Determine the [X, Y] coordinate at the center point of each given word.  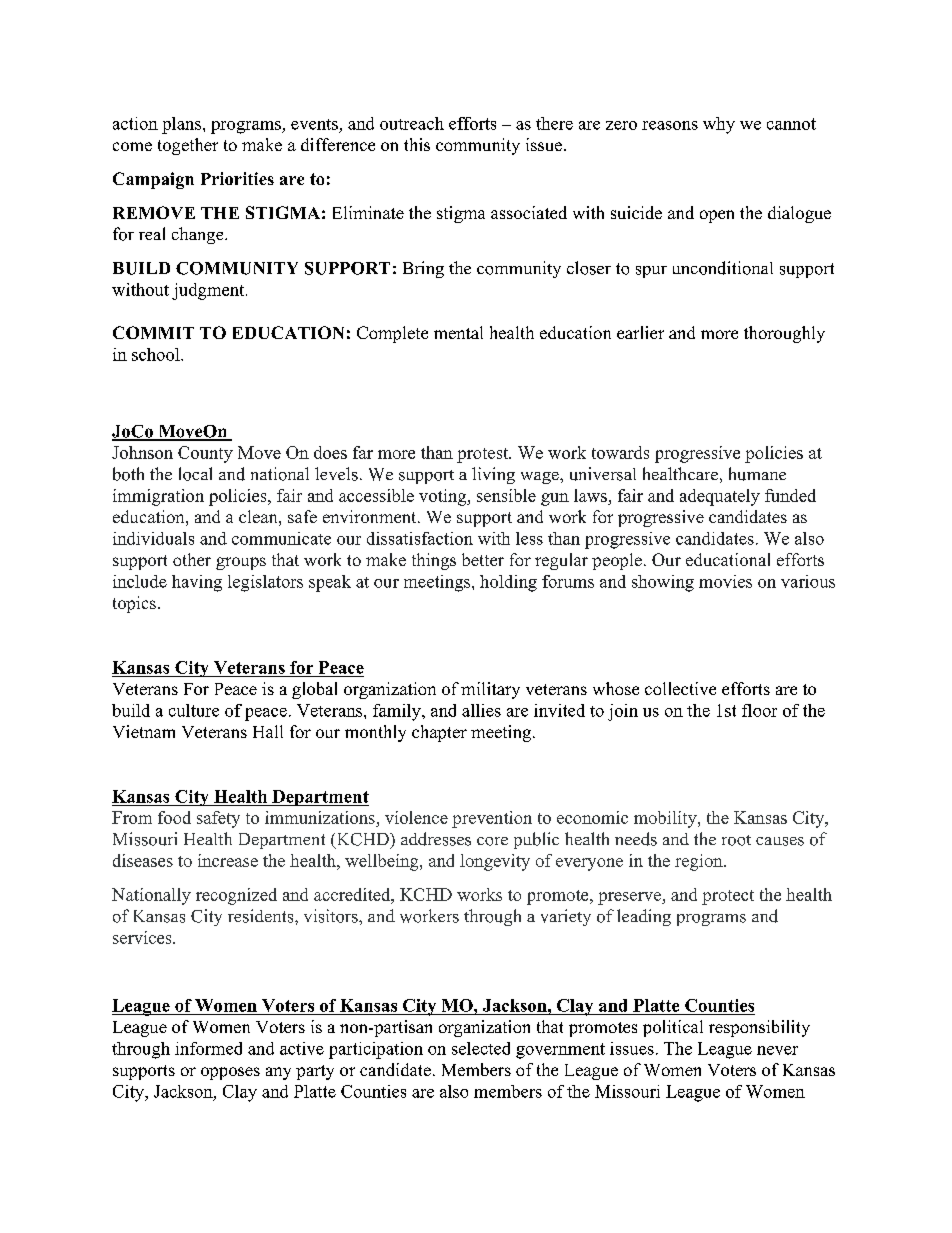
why [719, 125]
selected [481, 1048]
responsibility [759, 1028]
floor [759, 710]
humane [757, 474]
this [417, 144]
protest [483, 455]
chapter [439, 733]
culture [194, 710]
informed [208, 1048]
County [205, 454]
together [188, 146]
